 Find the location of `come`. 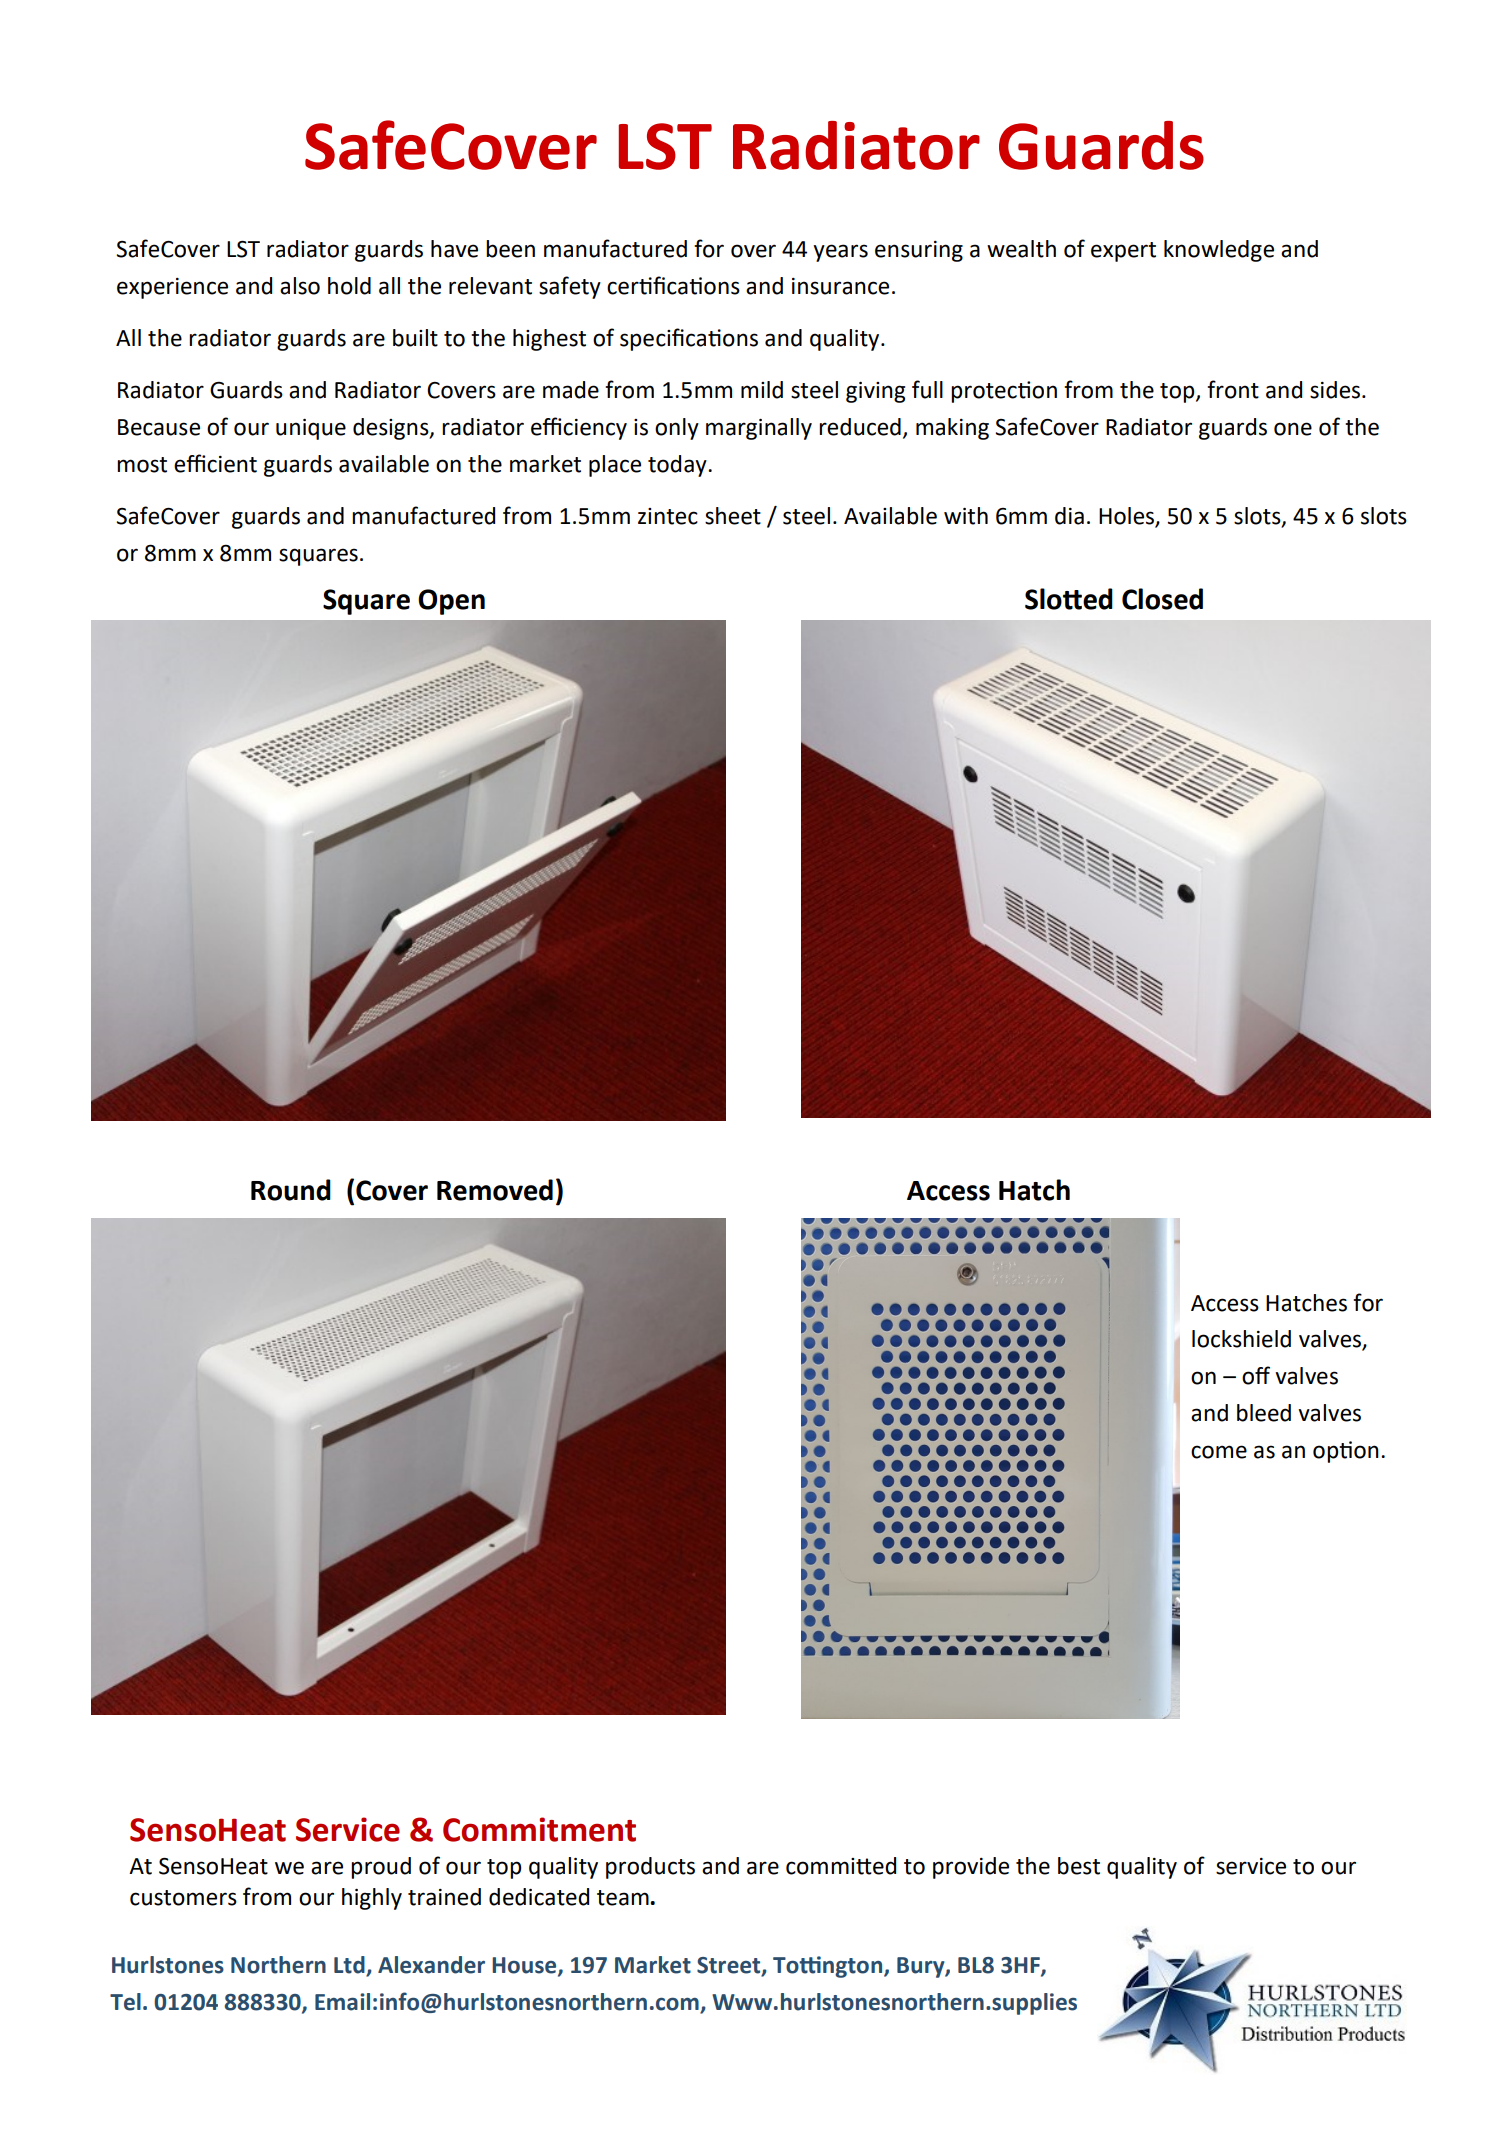

come is located at coordinates (1219, 1452).
